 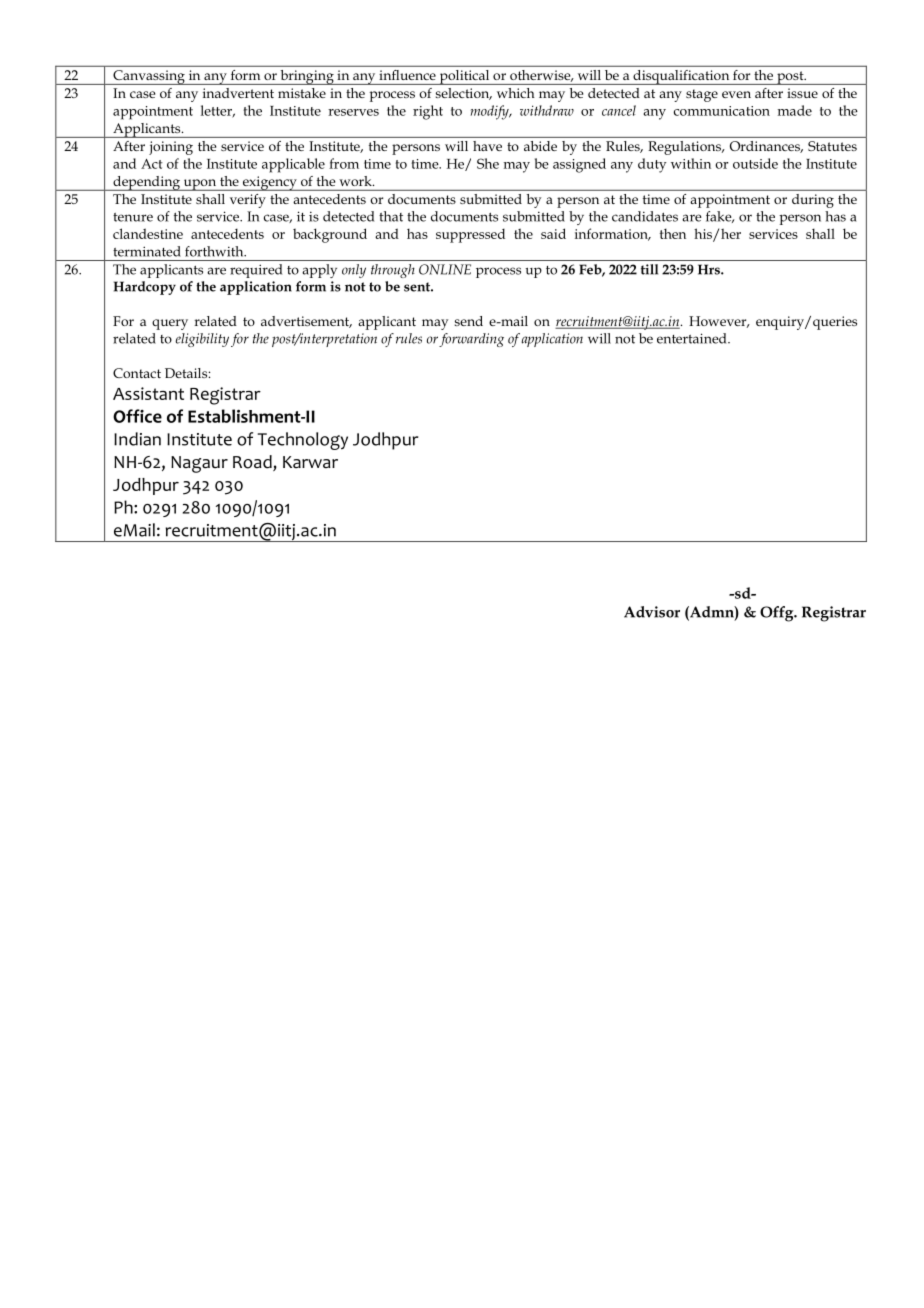 What do you see at coordinates (736, 94) in the image?
I see `even` at bounding box center [736, 94].
